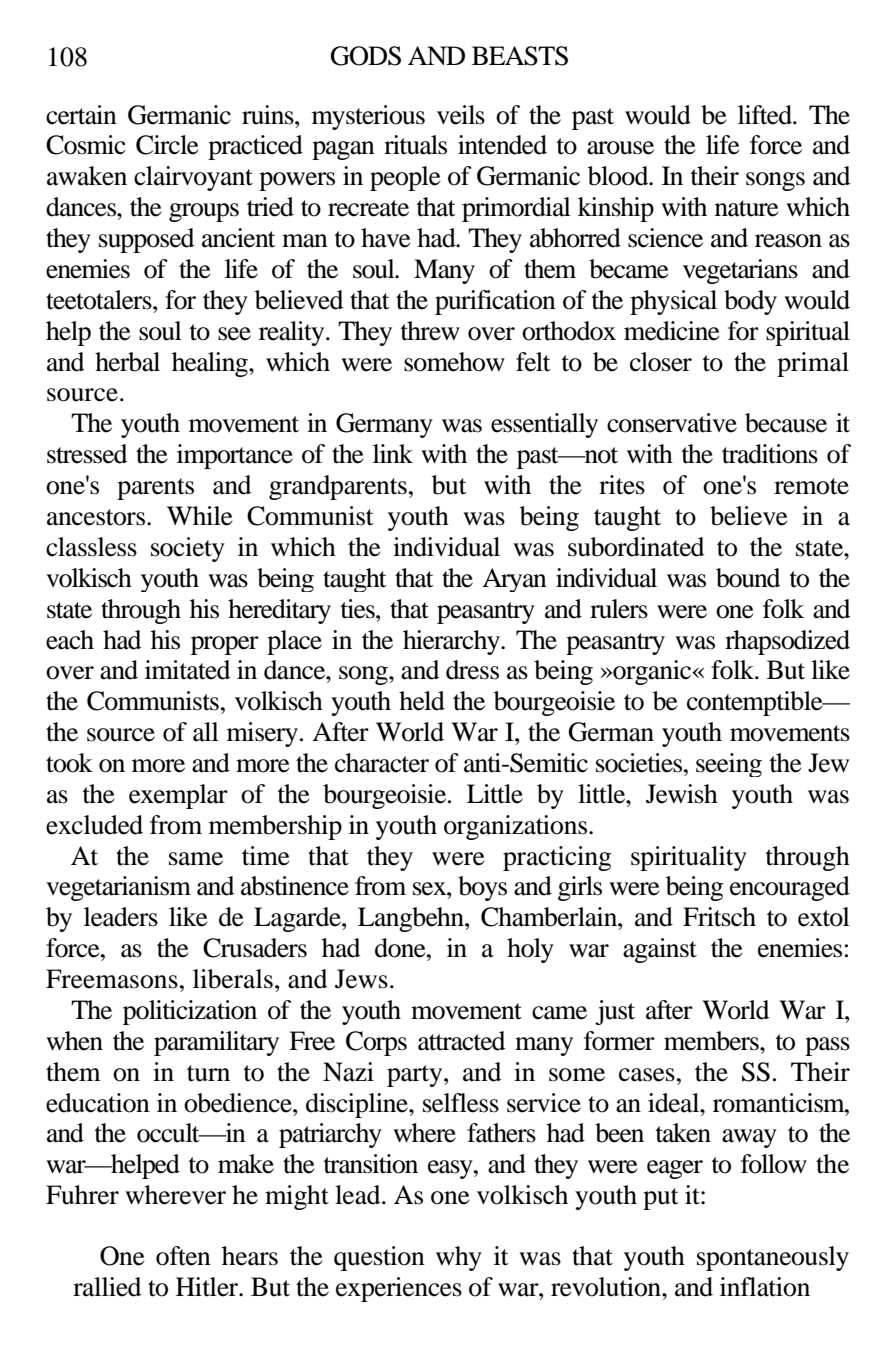 The image size is (896, 1372). I want to click on politicization, so click(190, 1012).
